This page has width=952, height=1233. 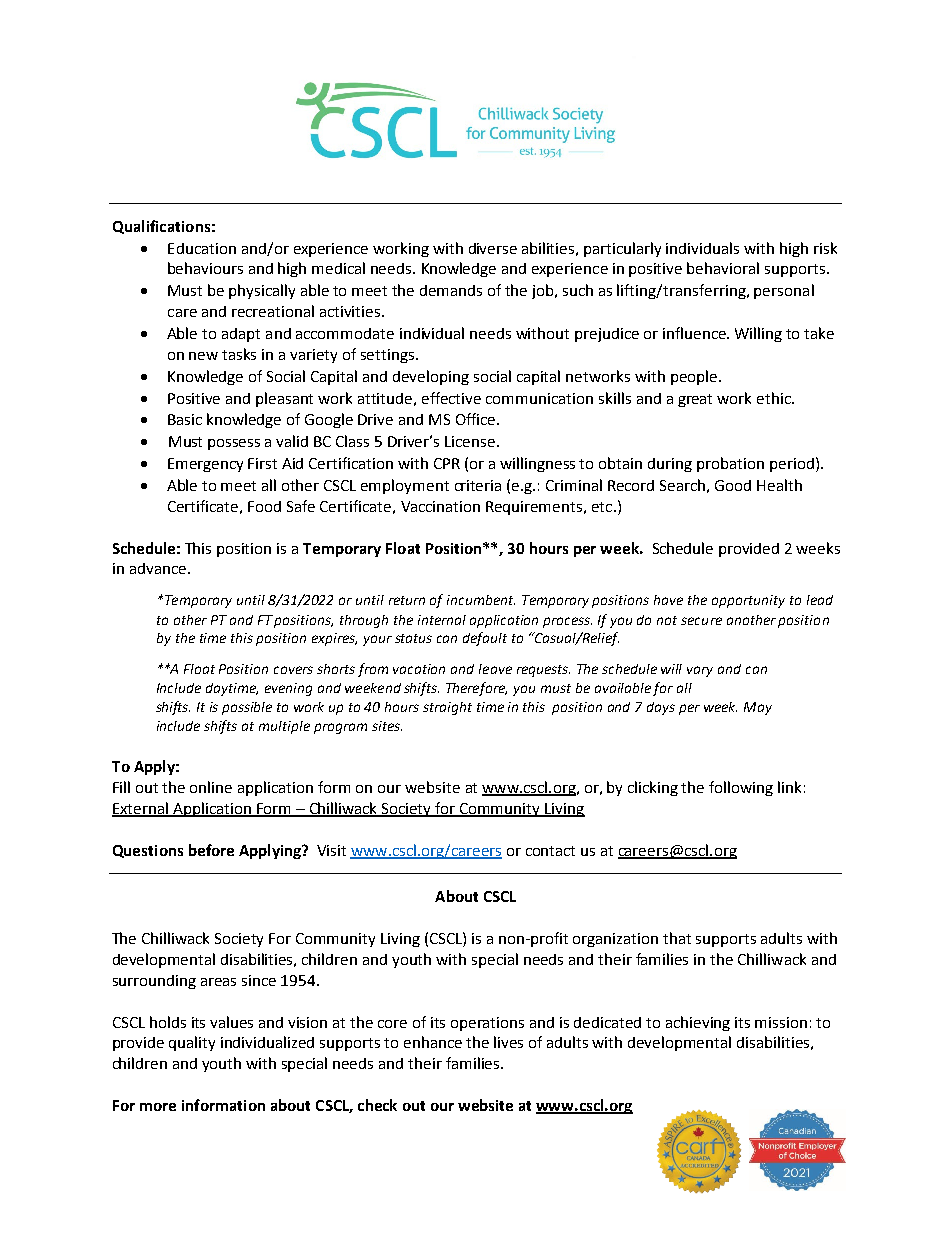 I want to click on Good, so click(x=733, y=485).
